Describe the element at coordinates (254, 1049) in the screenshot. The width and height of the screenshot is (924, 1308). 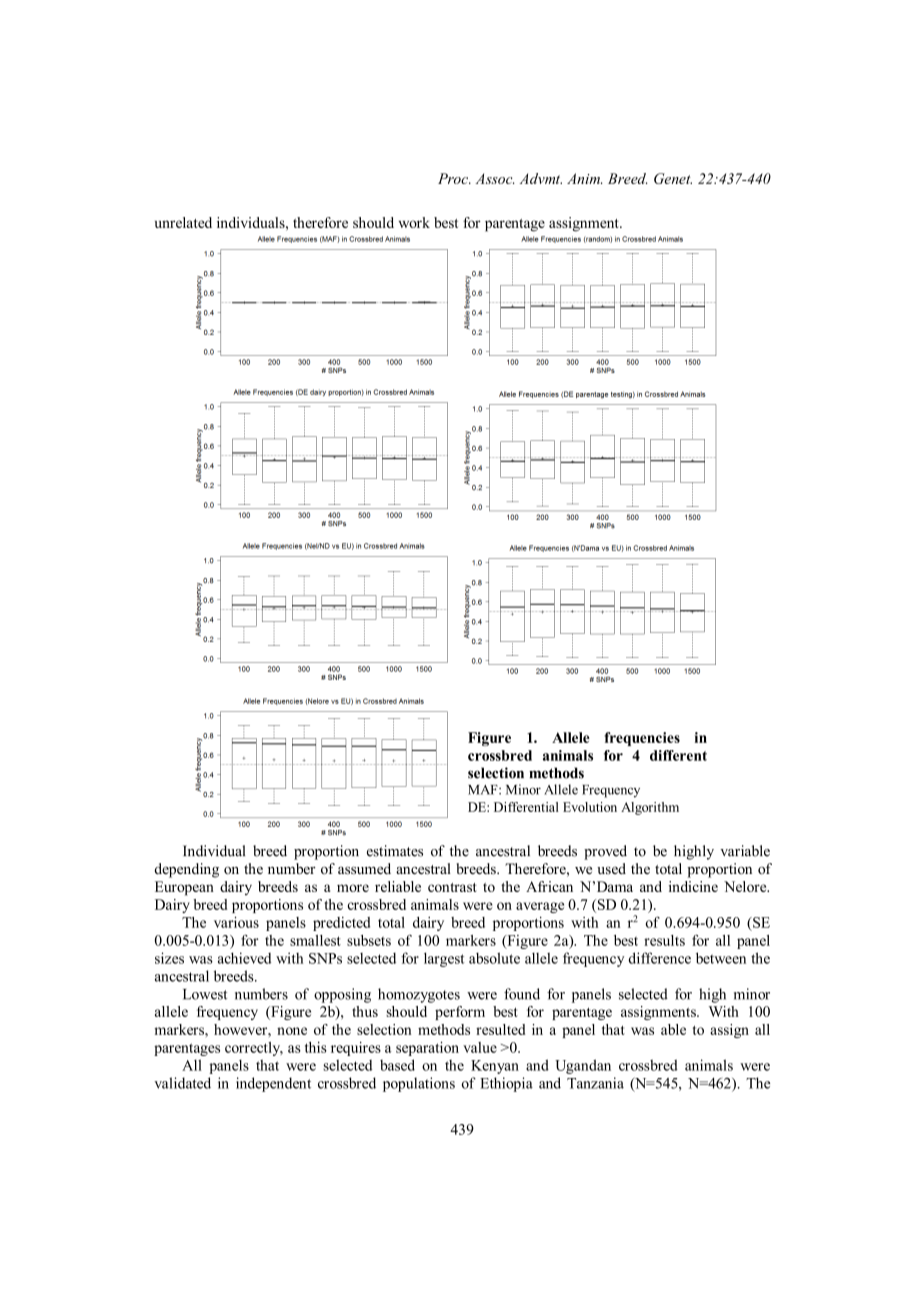
I see `correctly` at that location.
